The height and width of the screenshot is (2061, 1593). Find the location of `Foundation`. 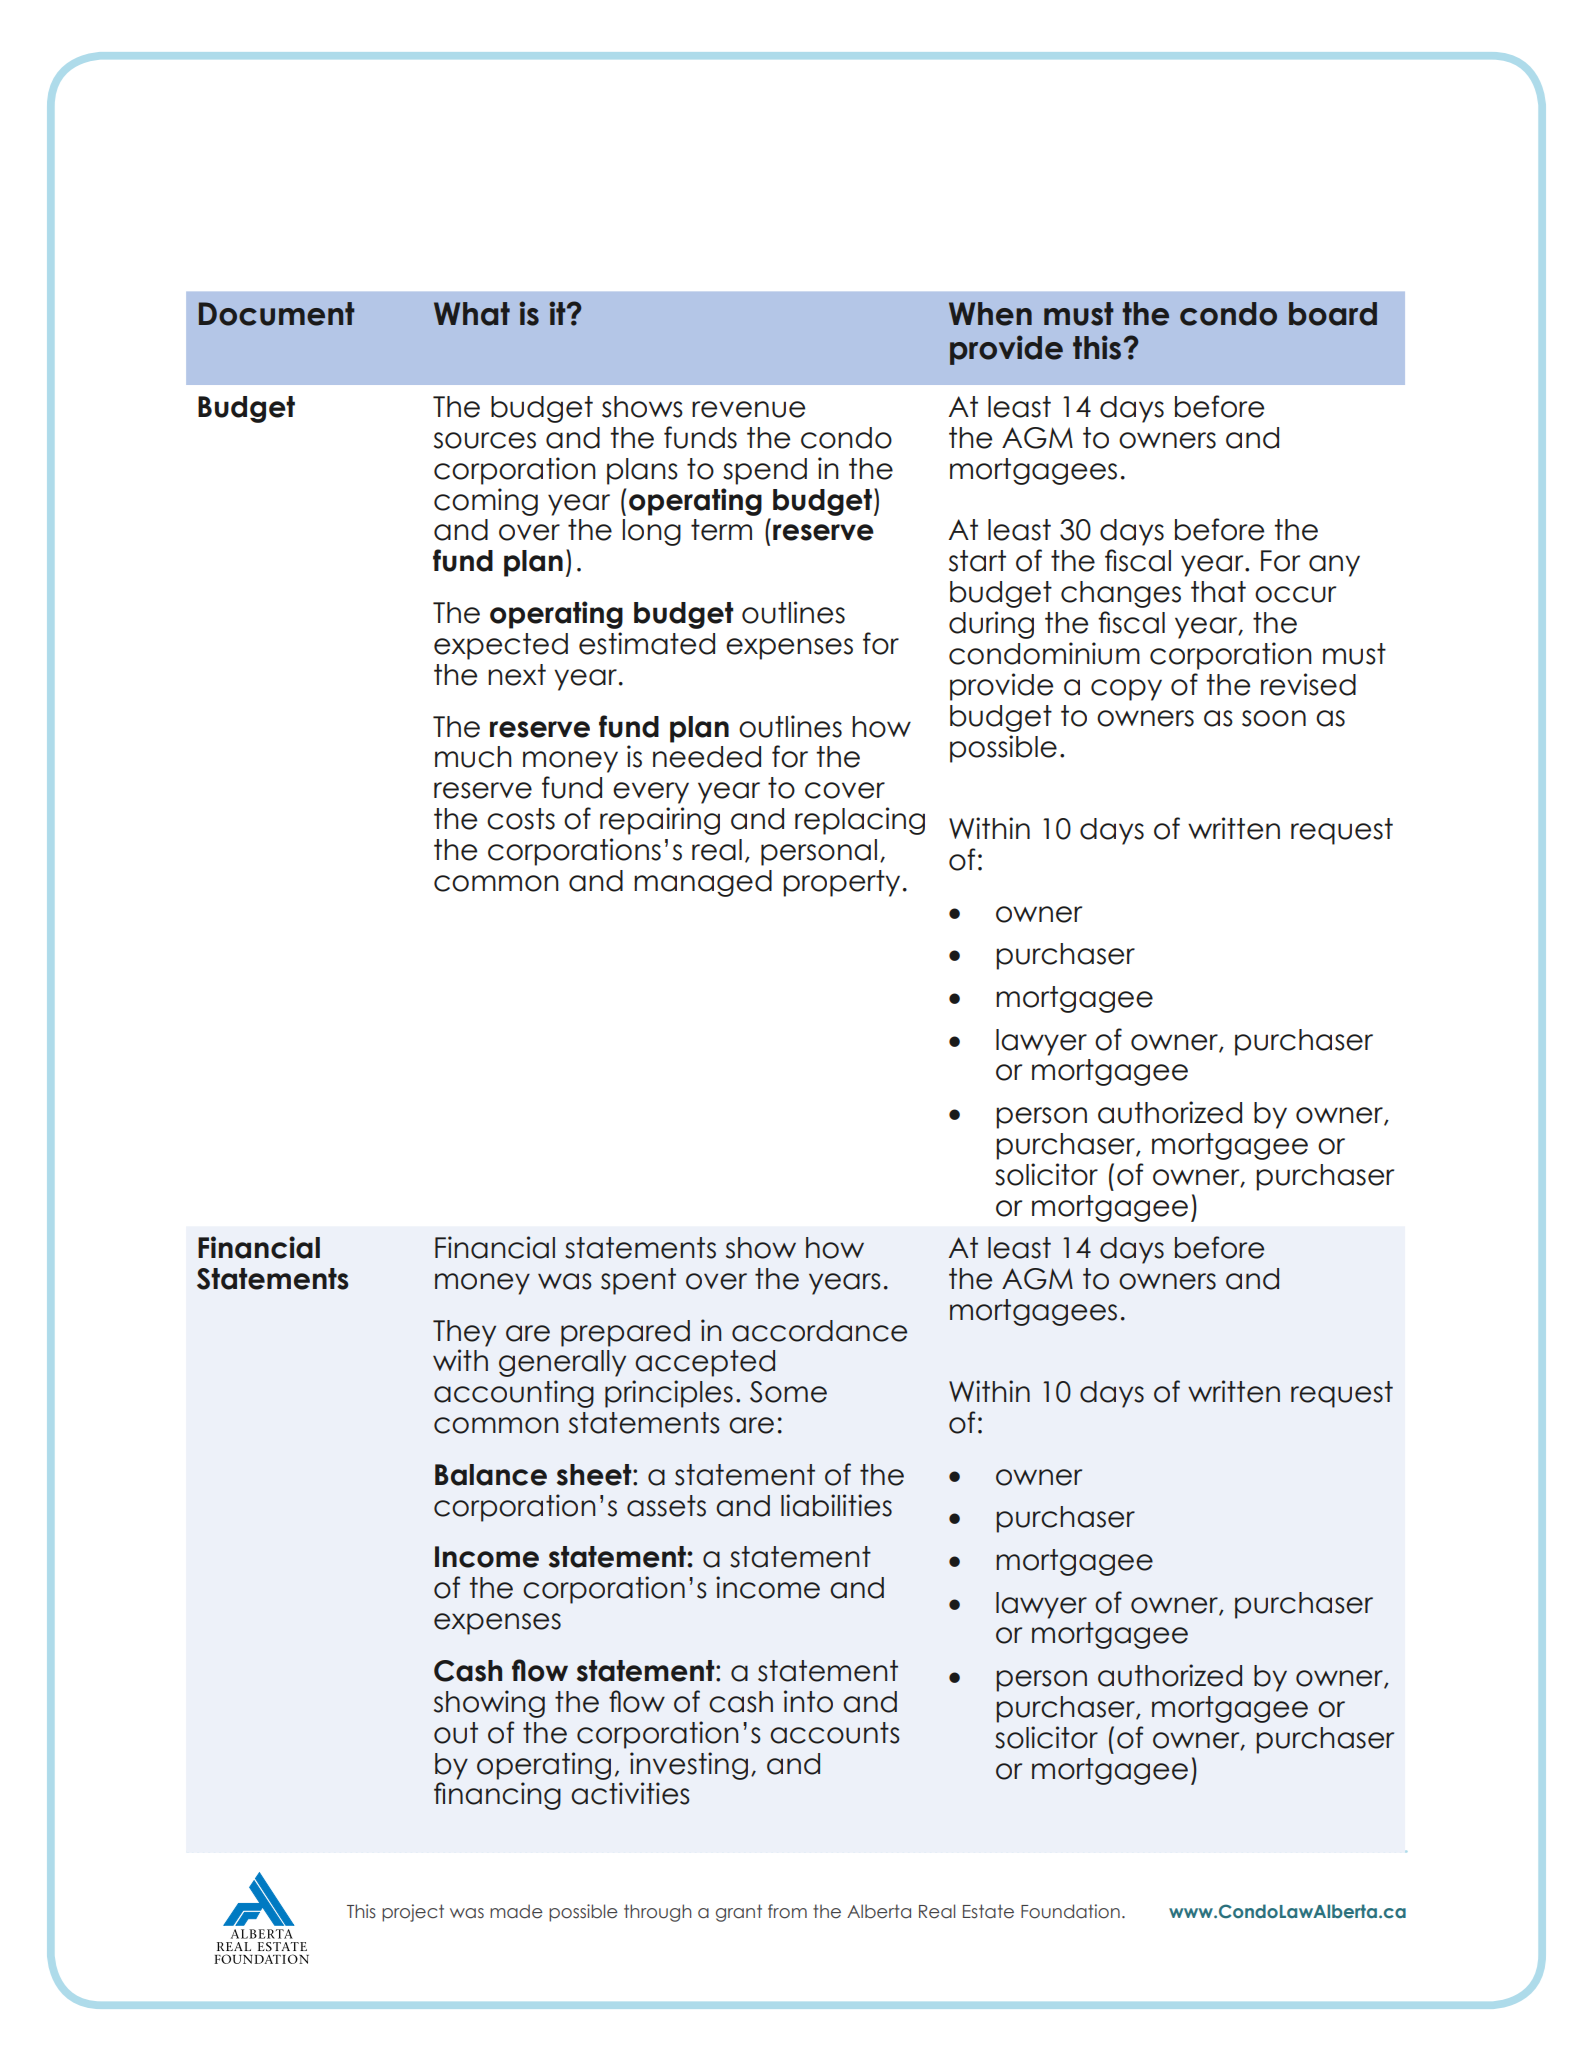

Foundation is located at coordinates (1070, 1911).
